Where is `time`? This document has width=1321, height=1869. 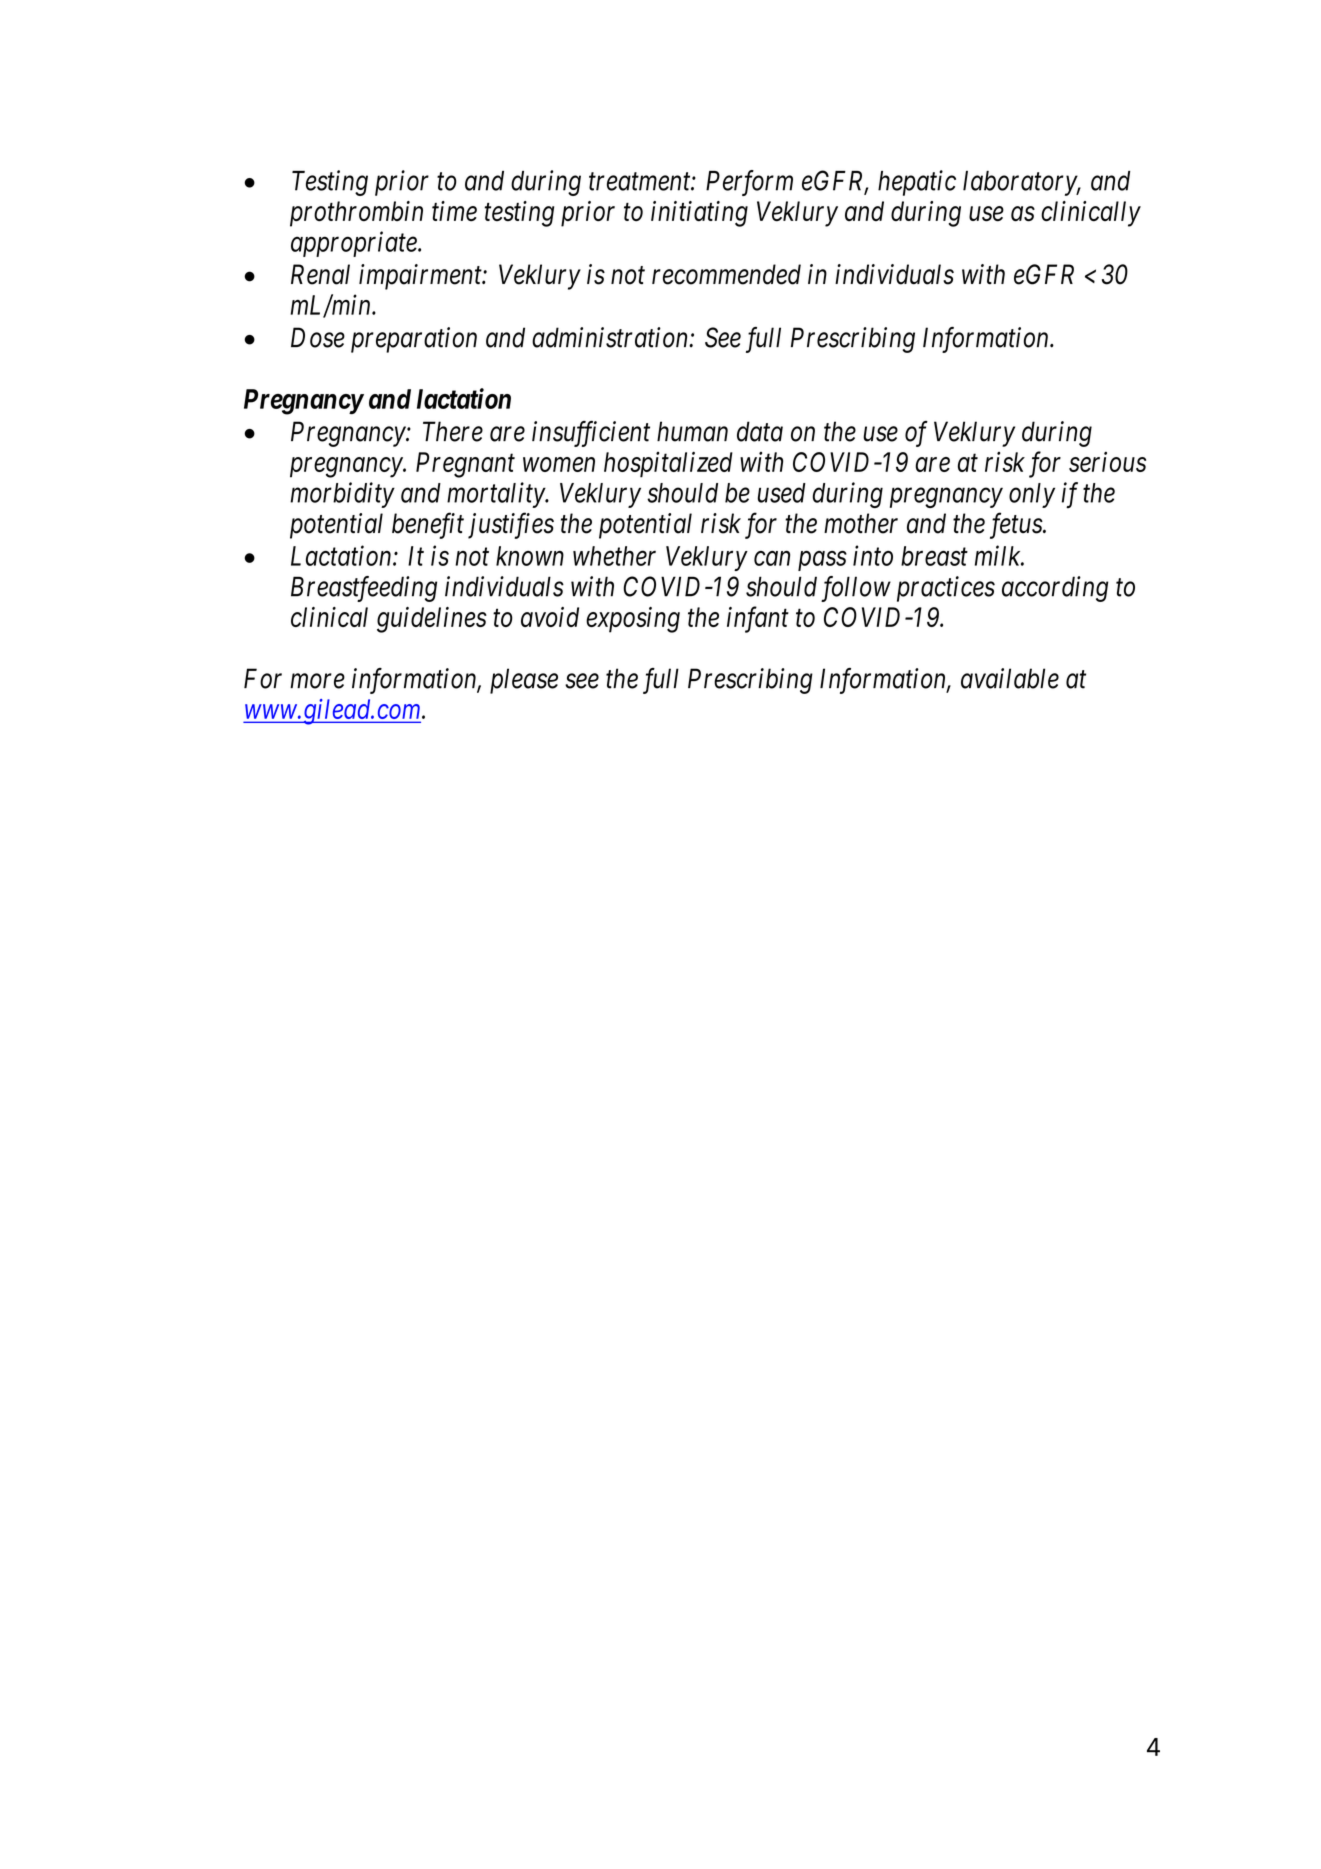 time is located at coordinates (454, 211).
